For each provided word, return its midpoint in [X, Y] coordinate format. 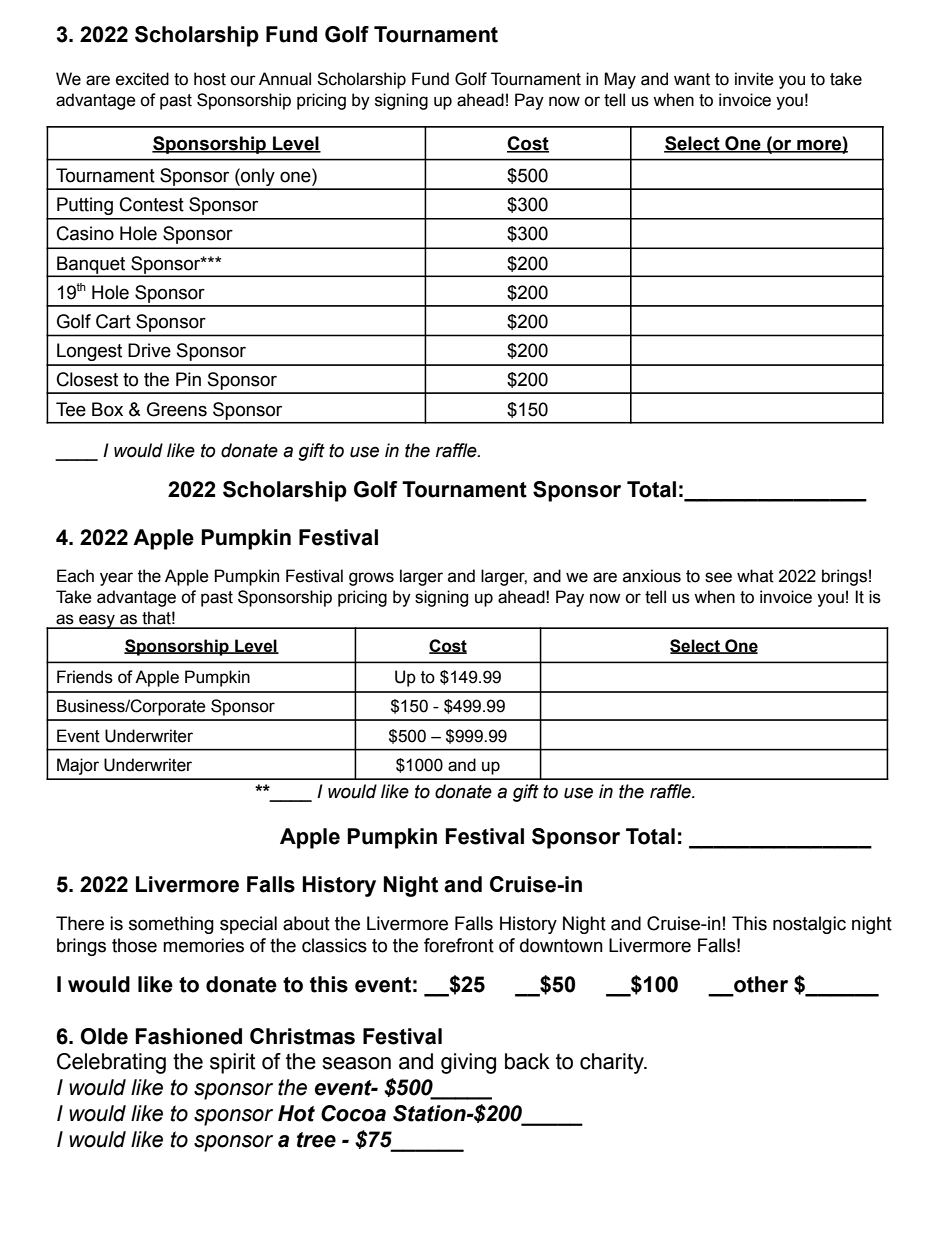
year [116, 579]
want [692, 79]
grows [371, 579]
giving [468, 1063]
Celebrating [111, 1063]
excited [142, 79]
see [718, 577]
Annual [285, 79]
